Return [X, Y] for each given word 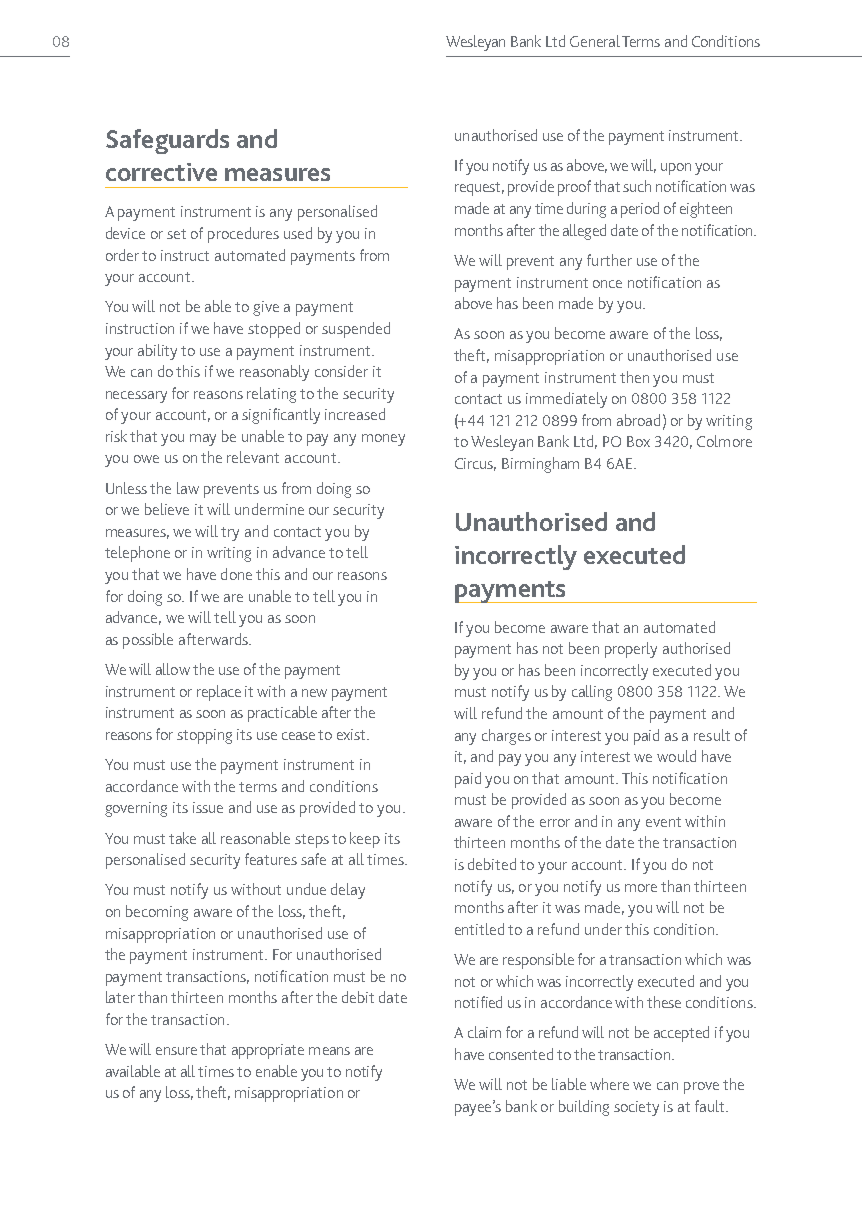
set [176, 234]
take [182, 838]
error [555, 823]
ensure [176, 1051]
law [188, 488]
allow [173, 669]
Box [638, 441]
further [609, 260]
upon [676, 169]
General [595, 41]
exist [353, 734]
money [383, 440]
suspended [356, 330]
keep [365, 840]
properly [631, 650]
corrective [161, 172]
